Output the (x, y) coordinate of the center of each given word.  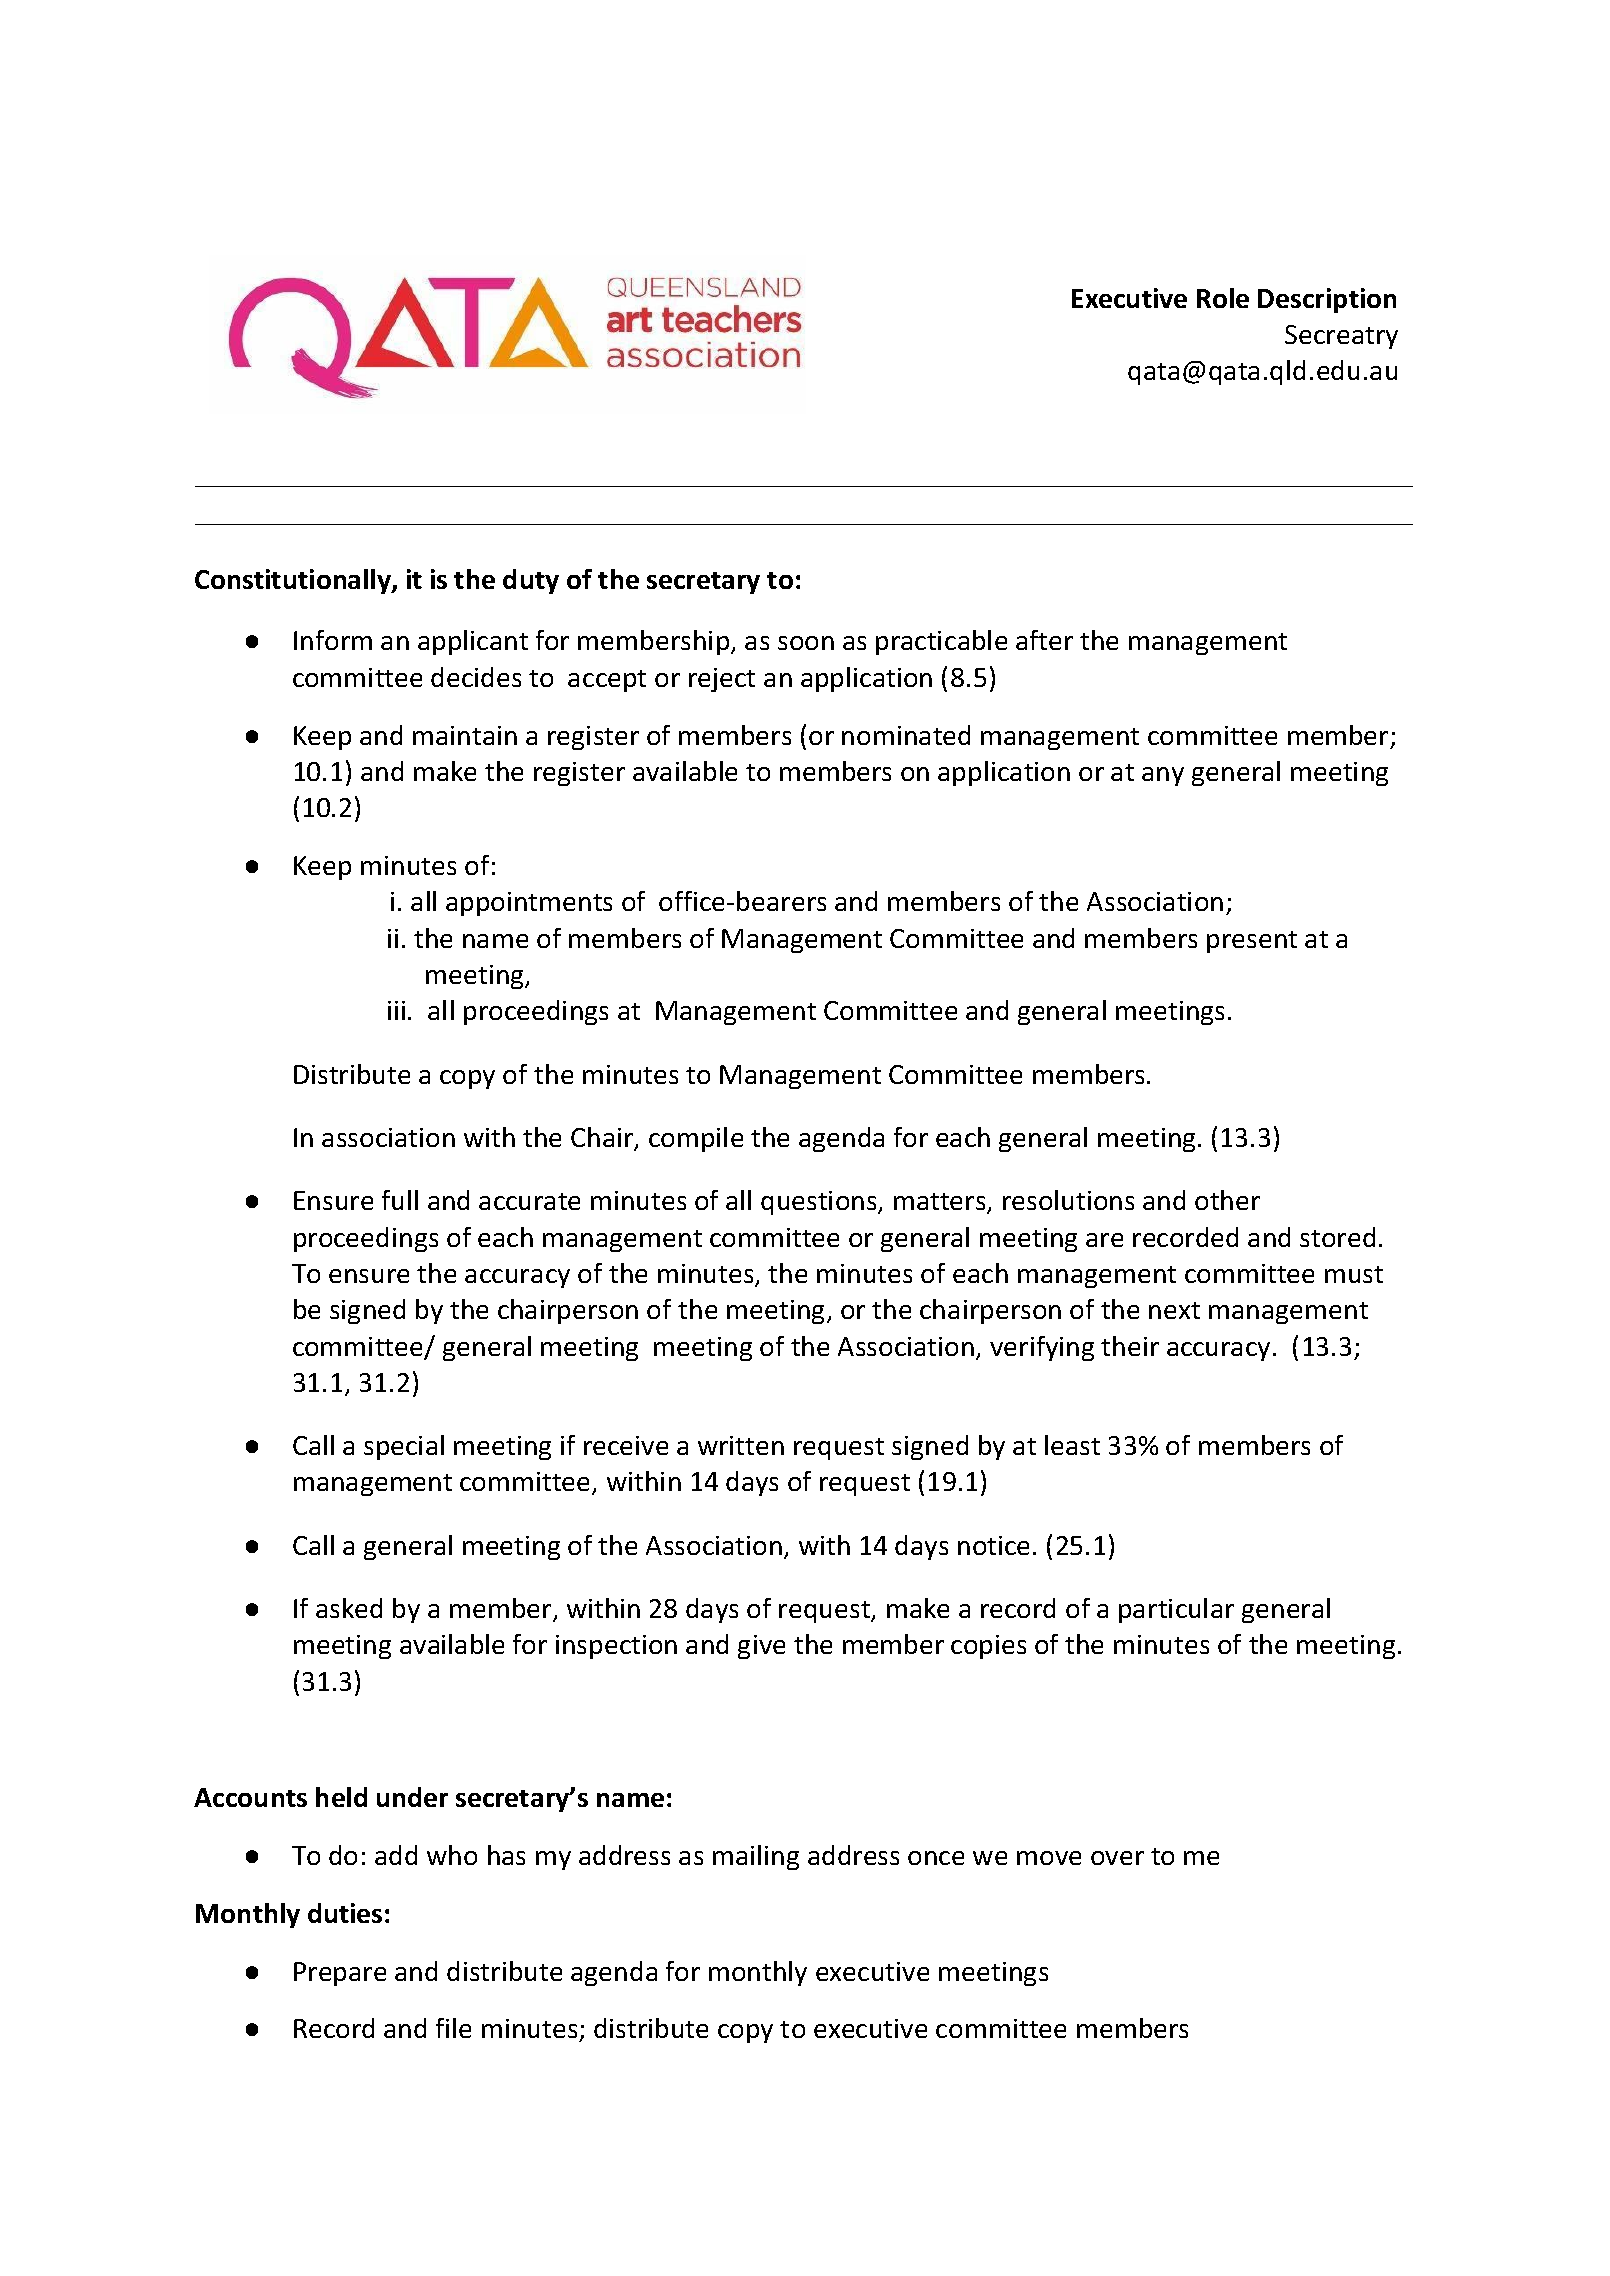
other (1227, 1200)
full (400, 1200)
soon (806, 643)
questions (820, 1203)
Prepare (340, 1974)
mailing (756, 1857)
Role (1223, 298)
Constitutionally (294, 581)
